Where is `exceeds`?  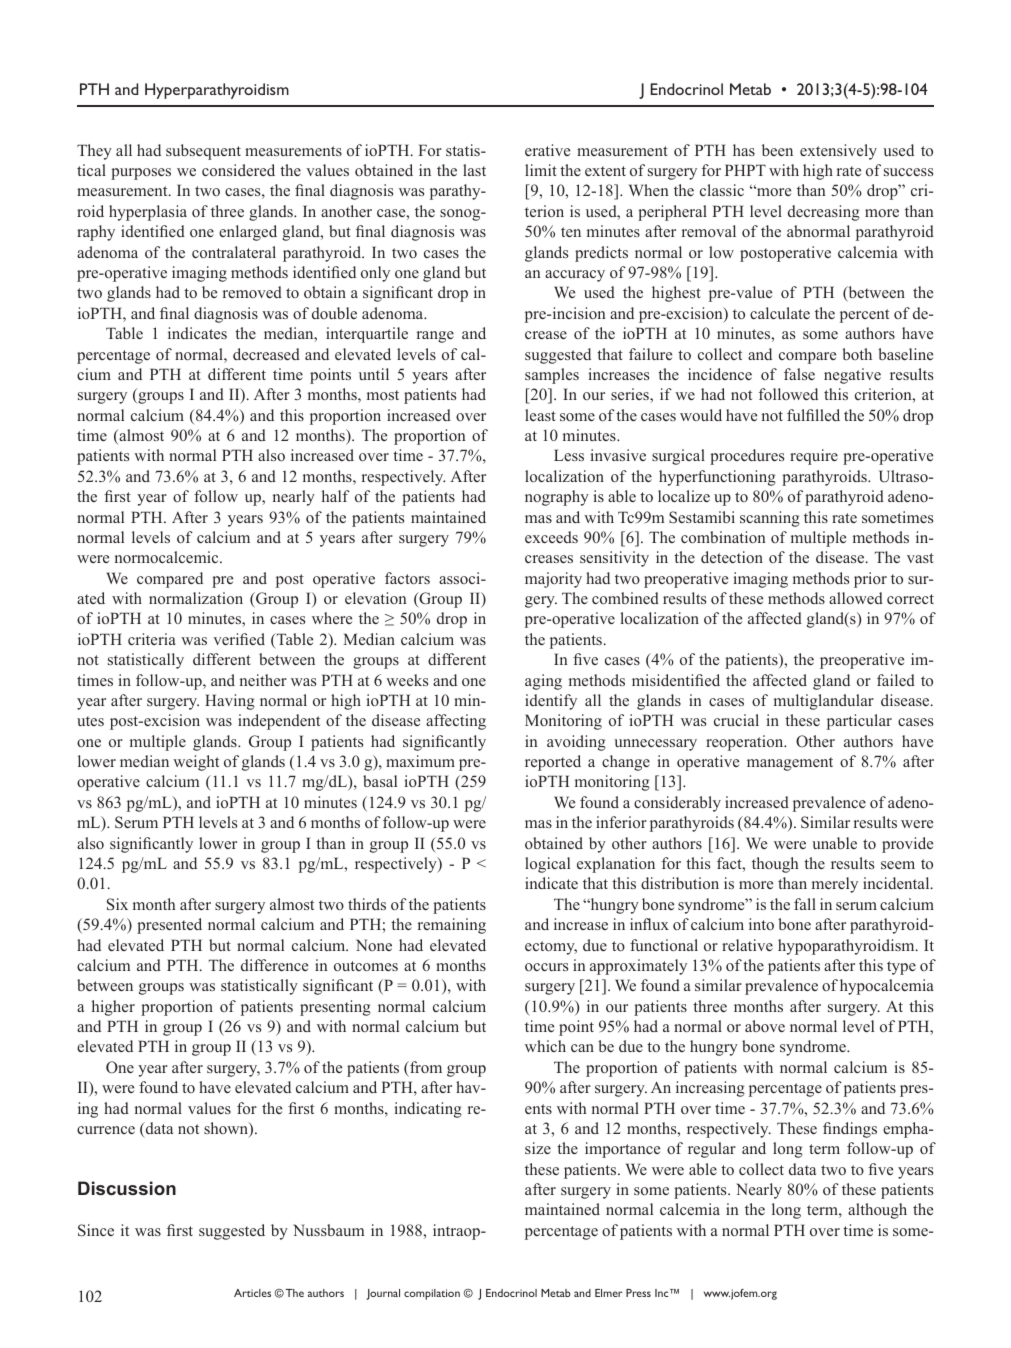 exceeds is located at coordinates (551, 537).
